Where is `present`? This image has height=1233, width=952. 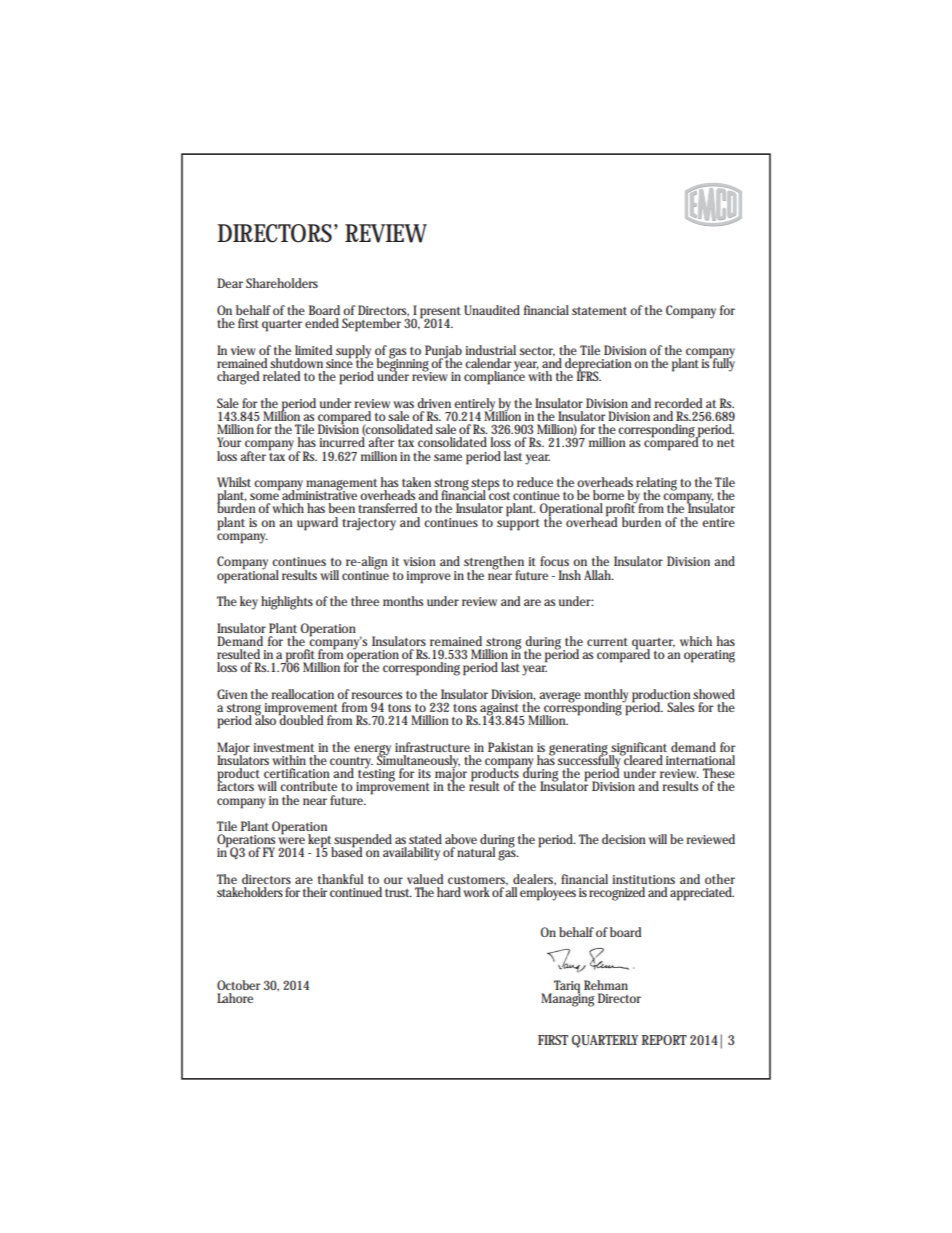
present is located at coordinates (440, 314).
